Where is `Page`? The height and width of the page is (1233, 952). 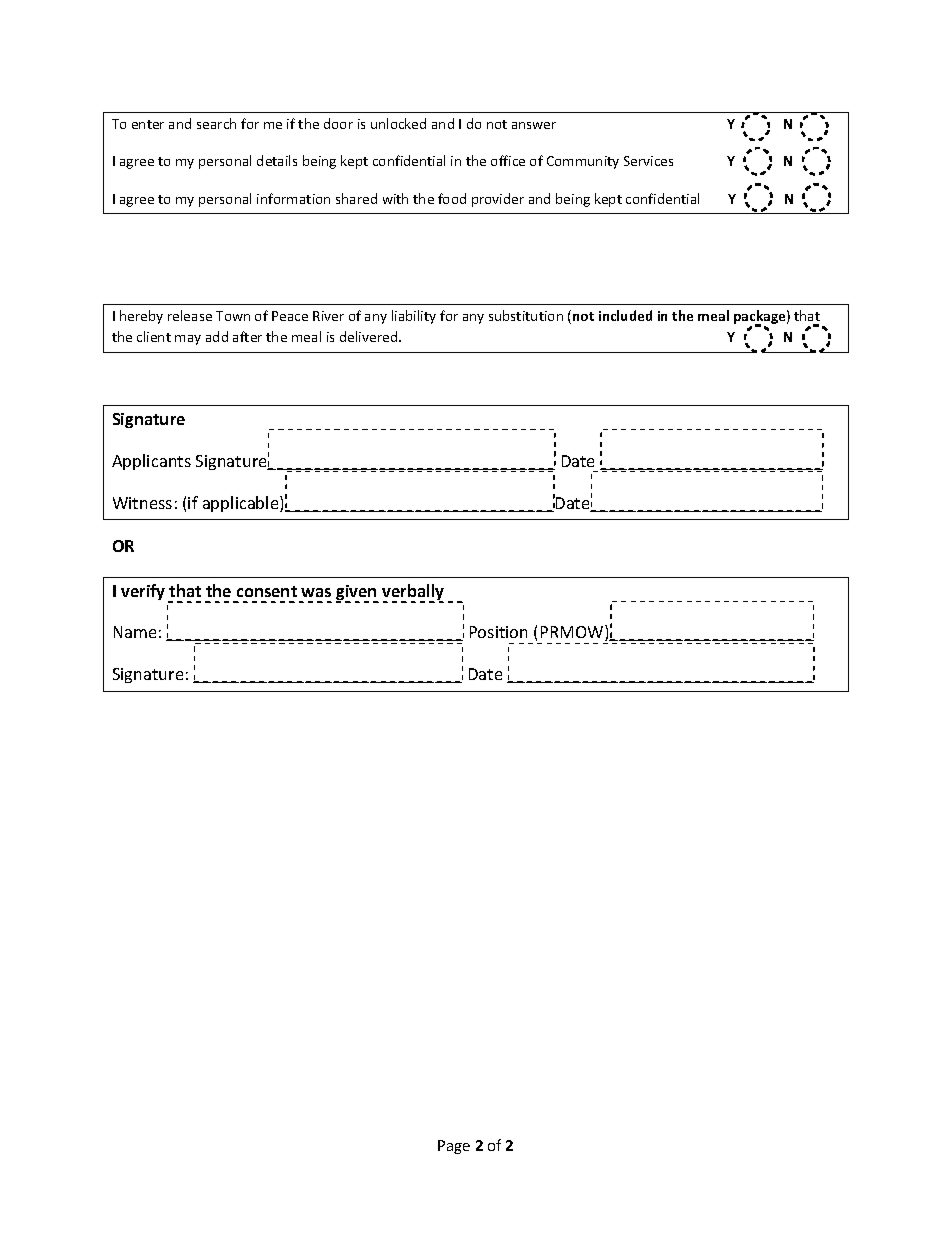 Page is located at coordinates (454, 1147).
